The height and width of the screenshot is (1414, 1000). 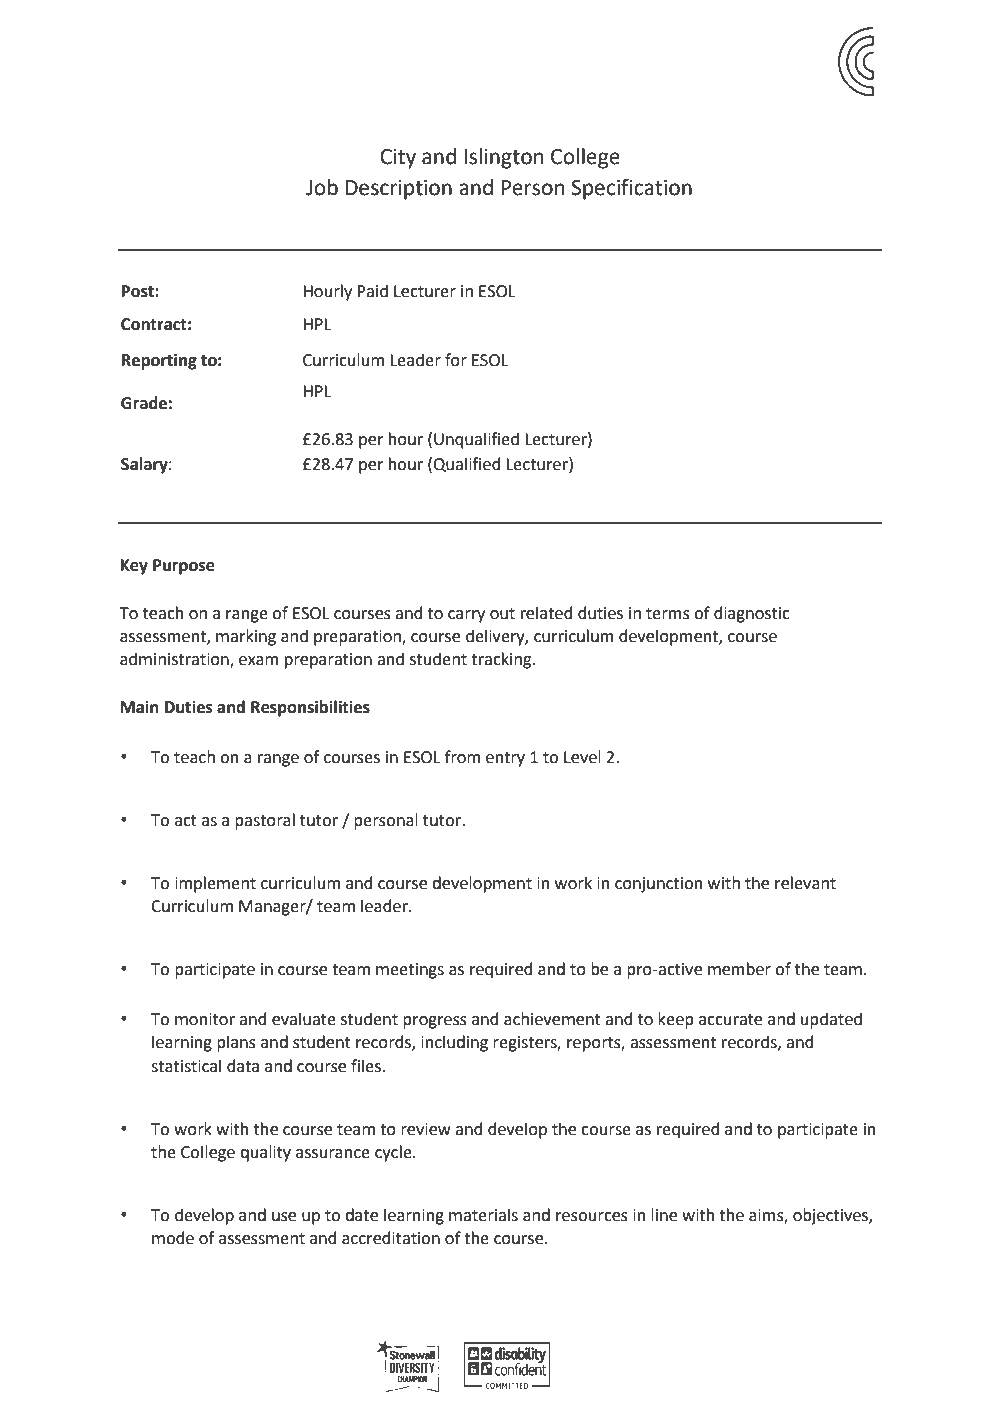 What do you see at coordinates (322, 187) in the screenshot?
I see `Job` at bounding box center [322, 187].
